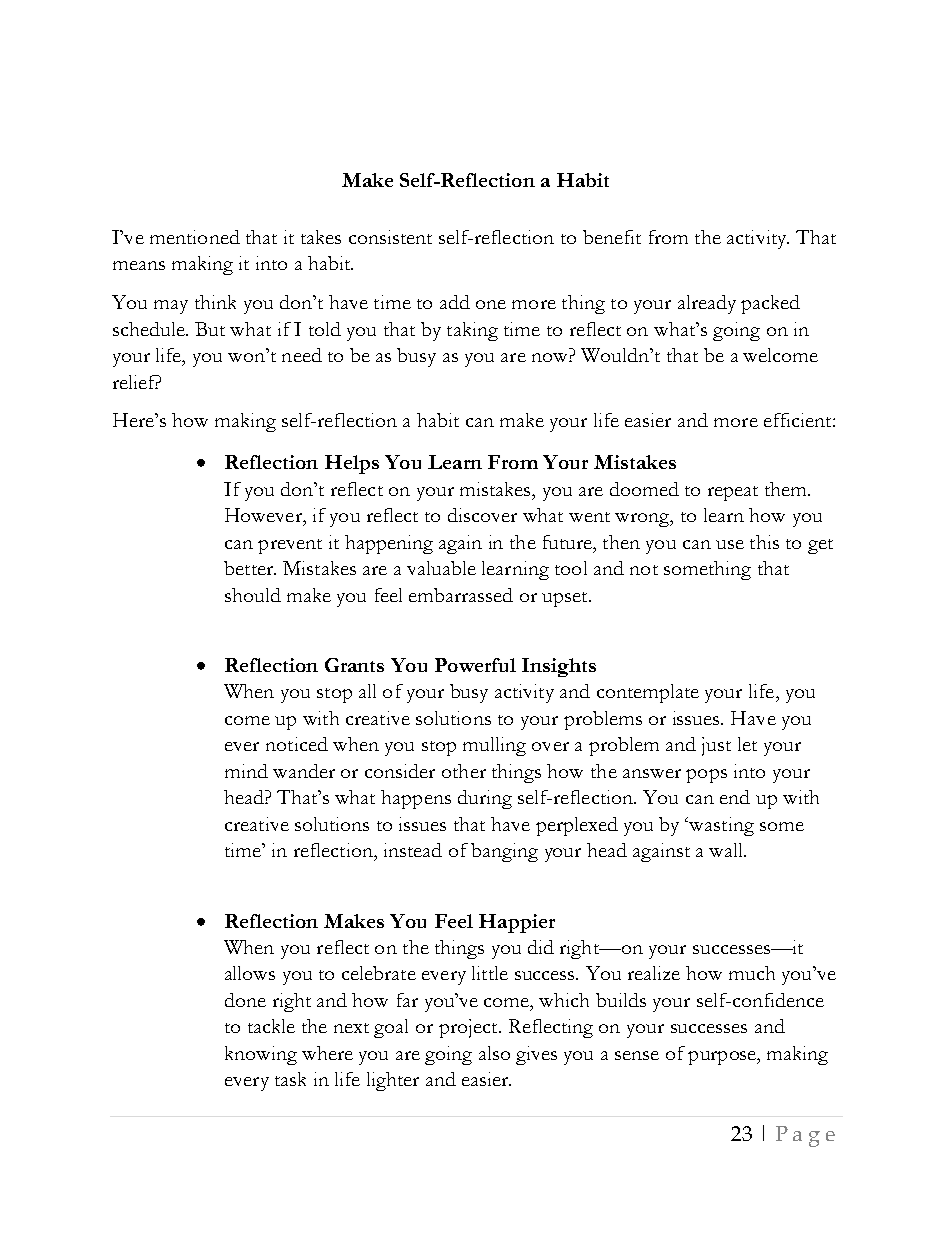  I want to click on valuable, so click(441, 568).
